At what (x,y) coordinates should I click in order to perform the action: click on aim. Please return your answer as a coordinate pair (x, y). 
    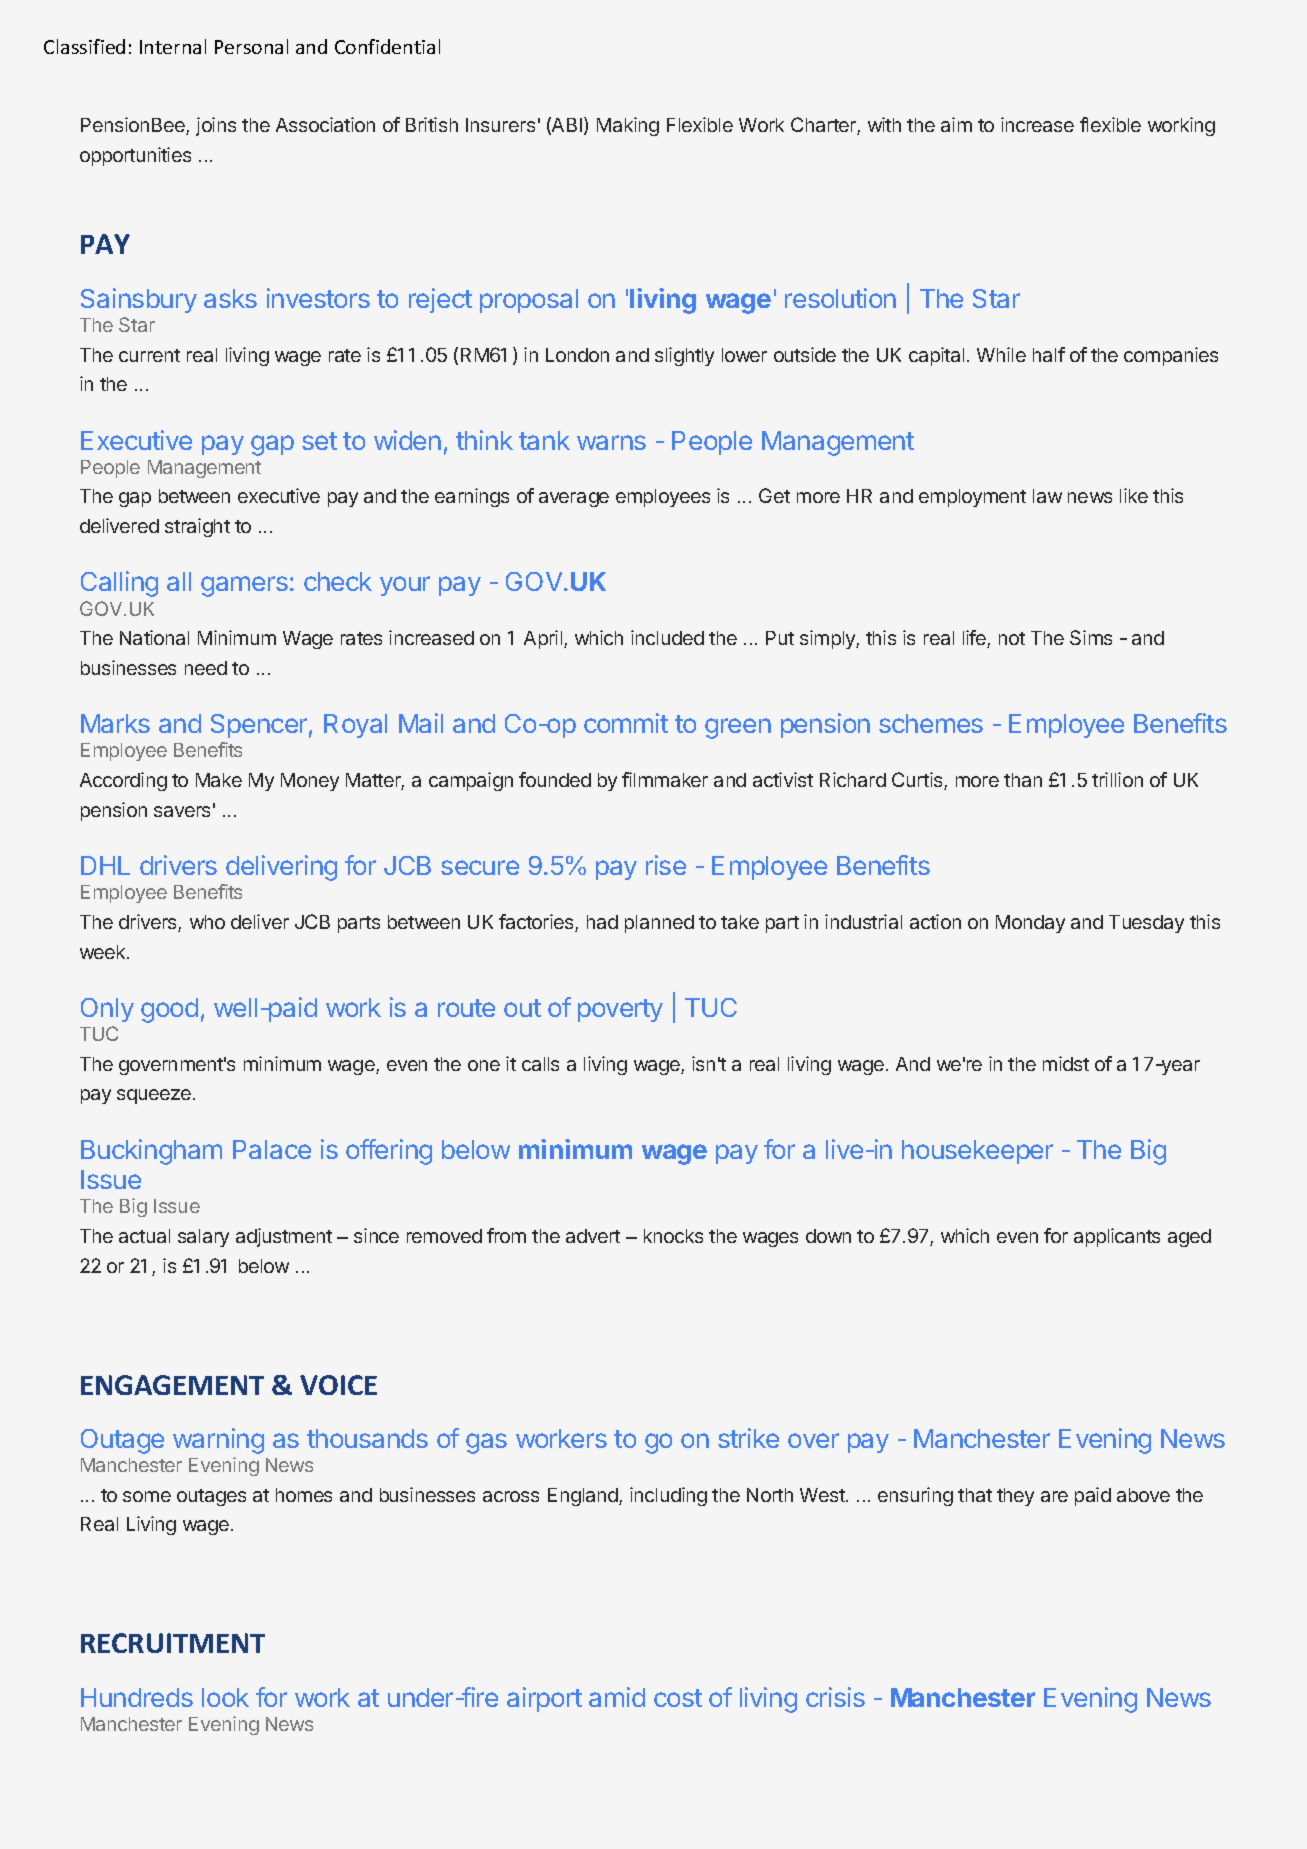
    Looking at the image, I should click on (956, 124).
